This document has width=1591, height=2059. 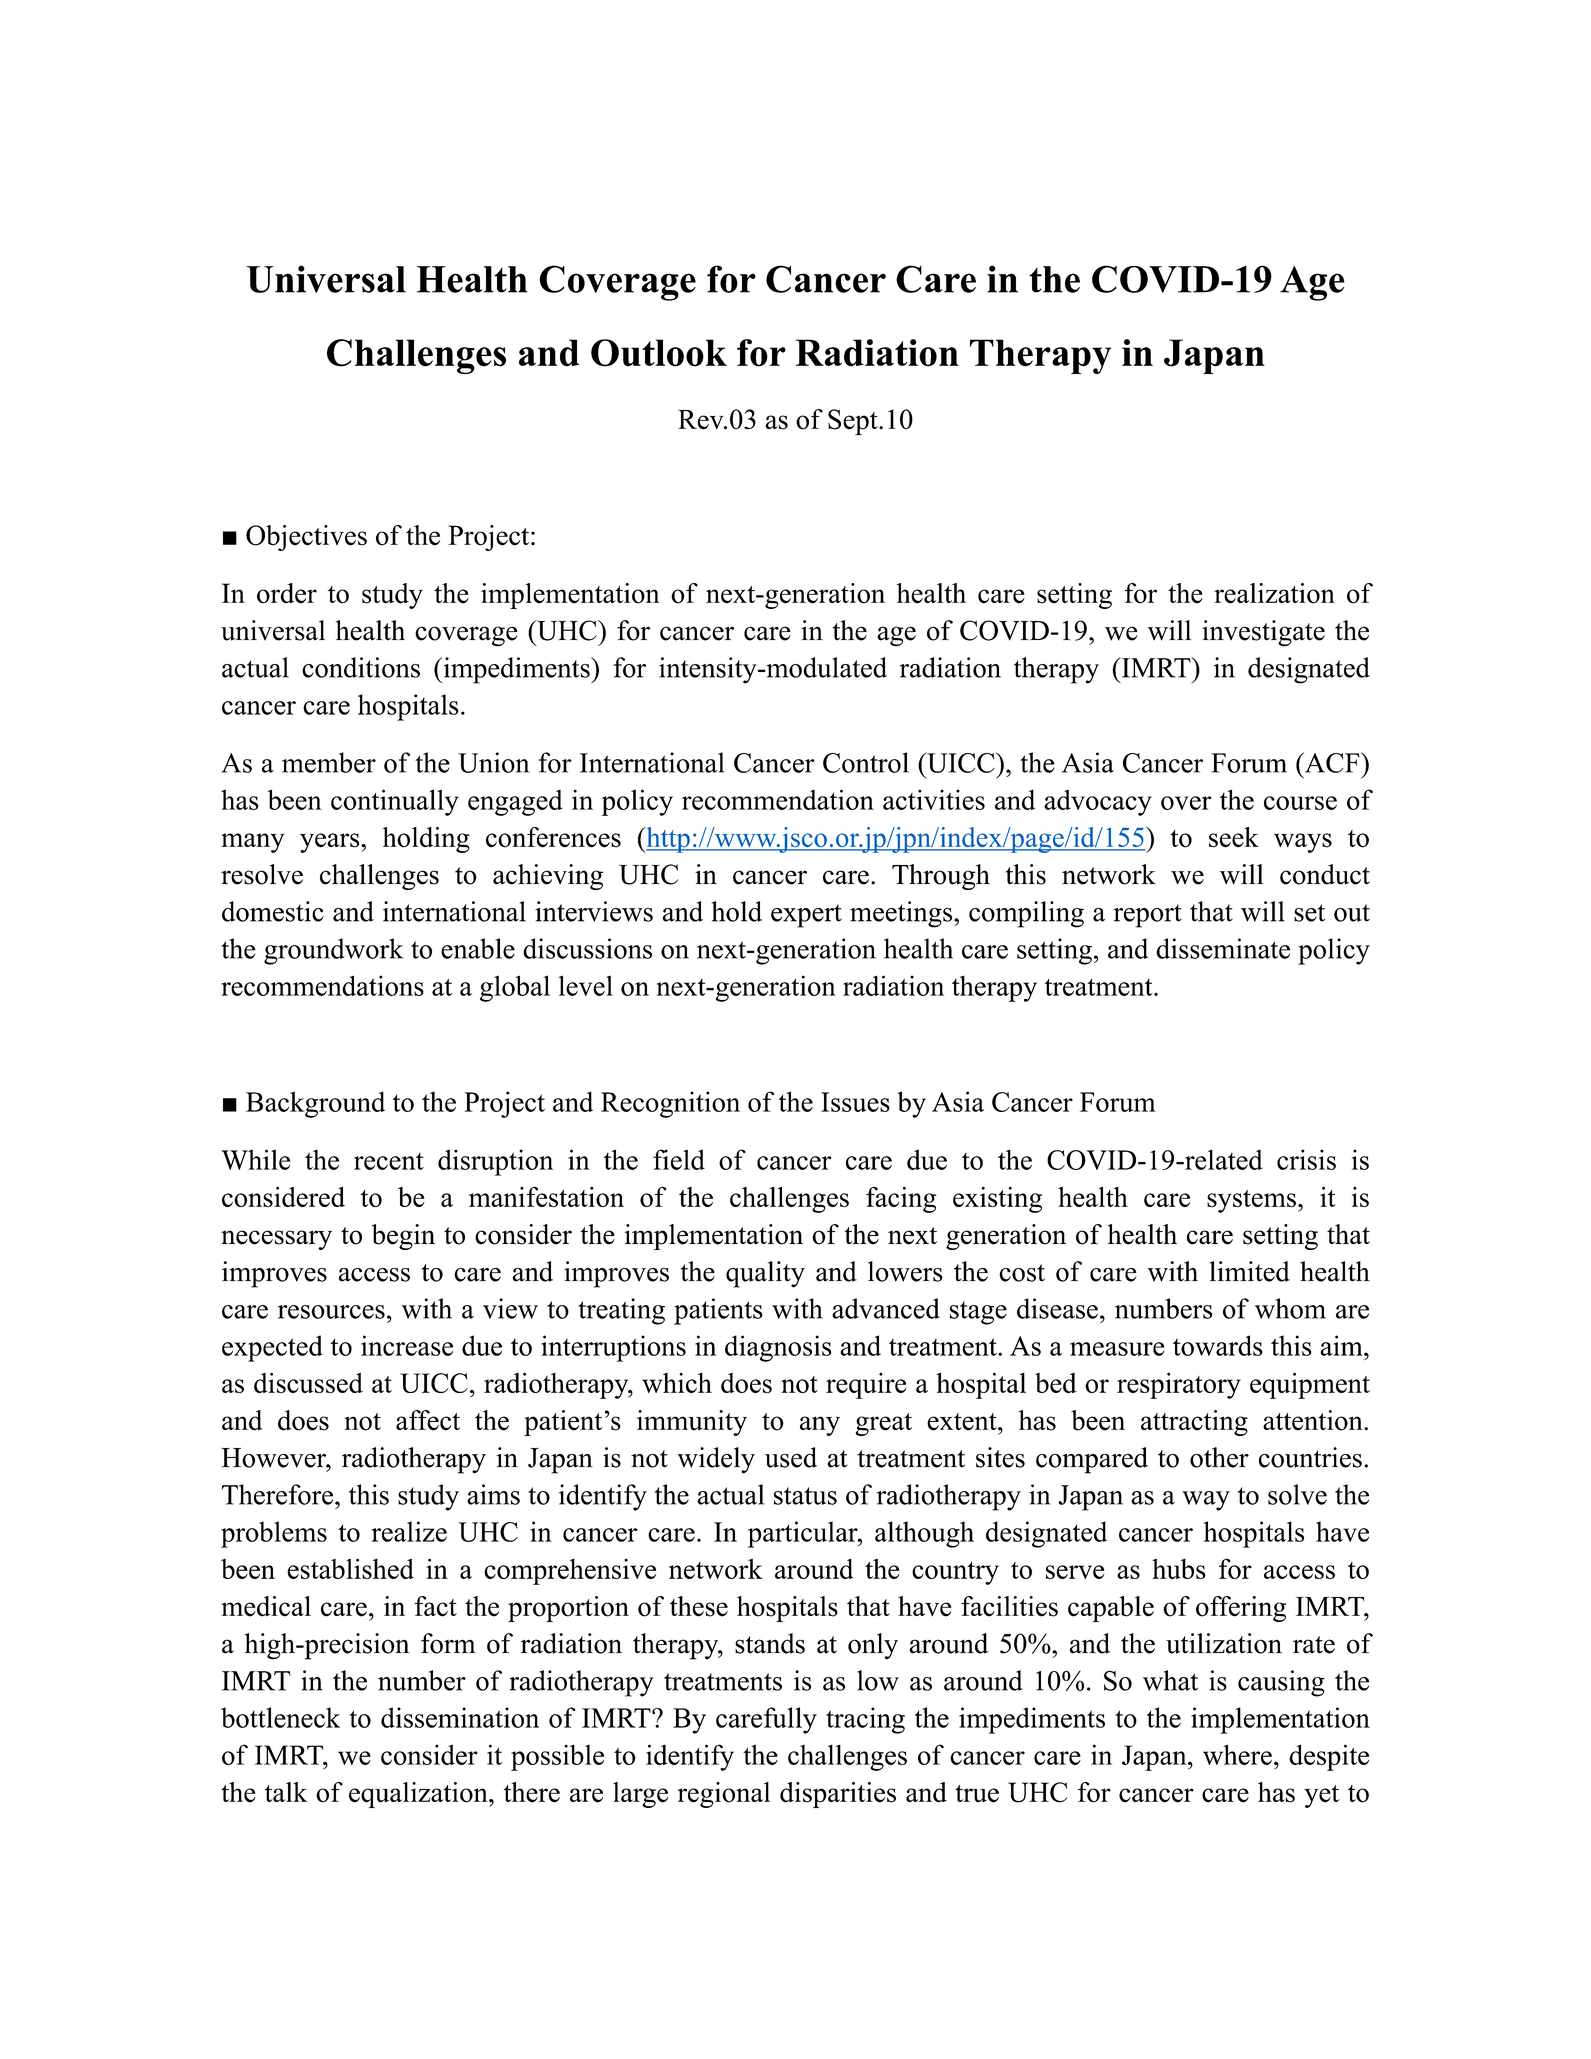 I want to click on realization, so click(x=1274, y=593).
